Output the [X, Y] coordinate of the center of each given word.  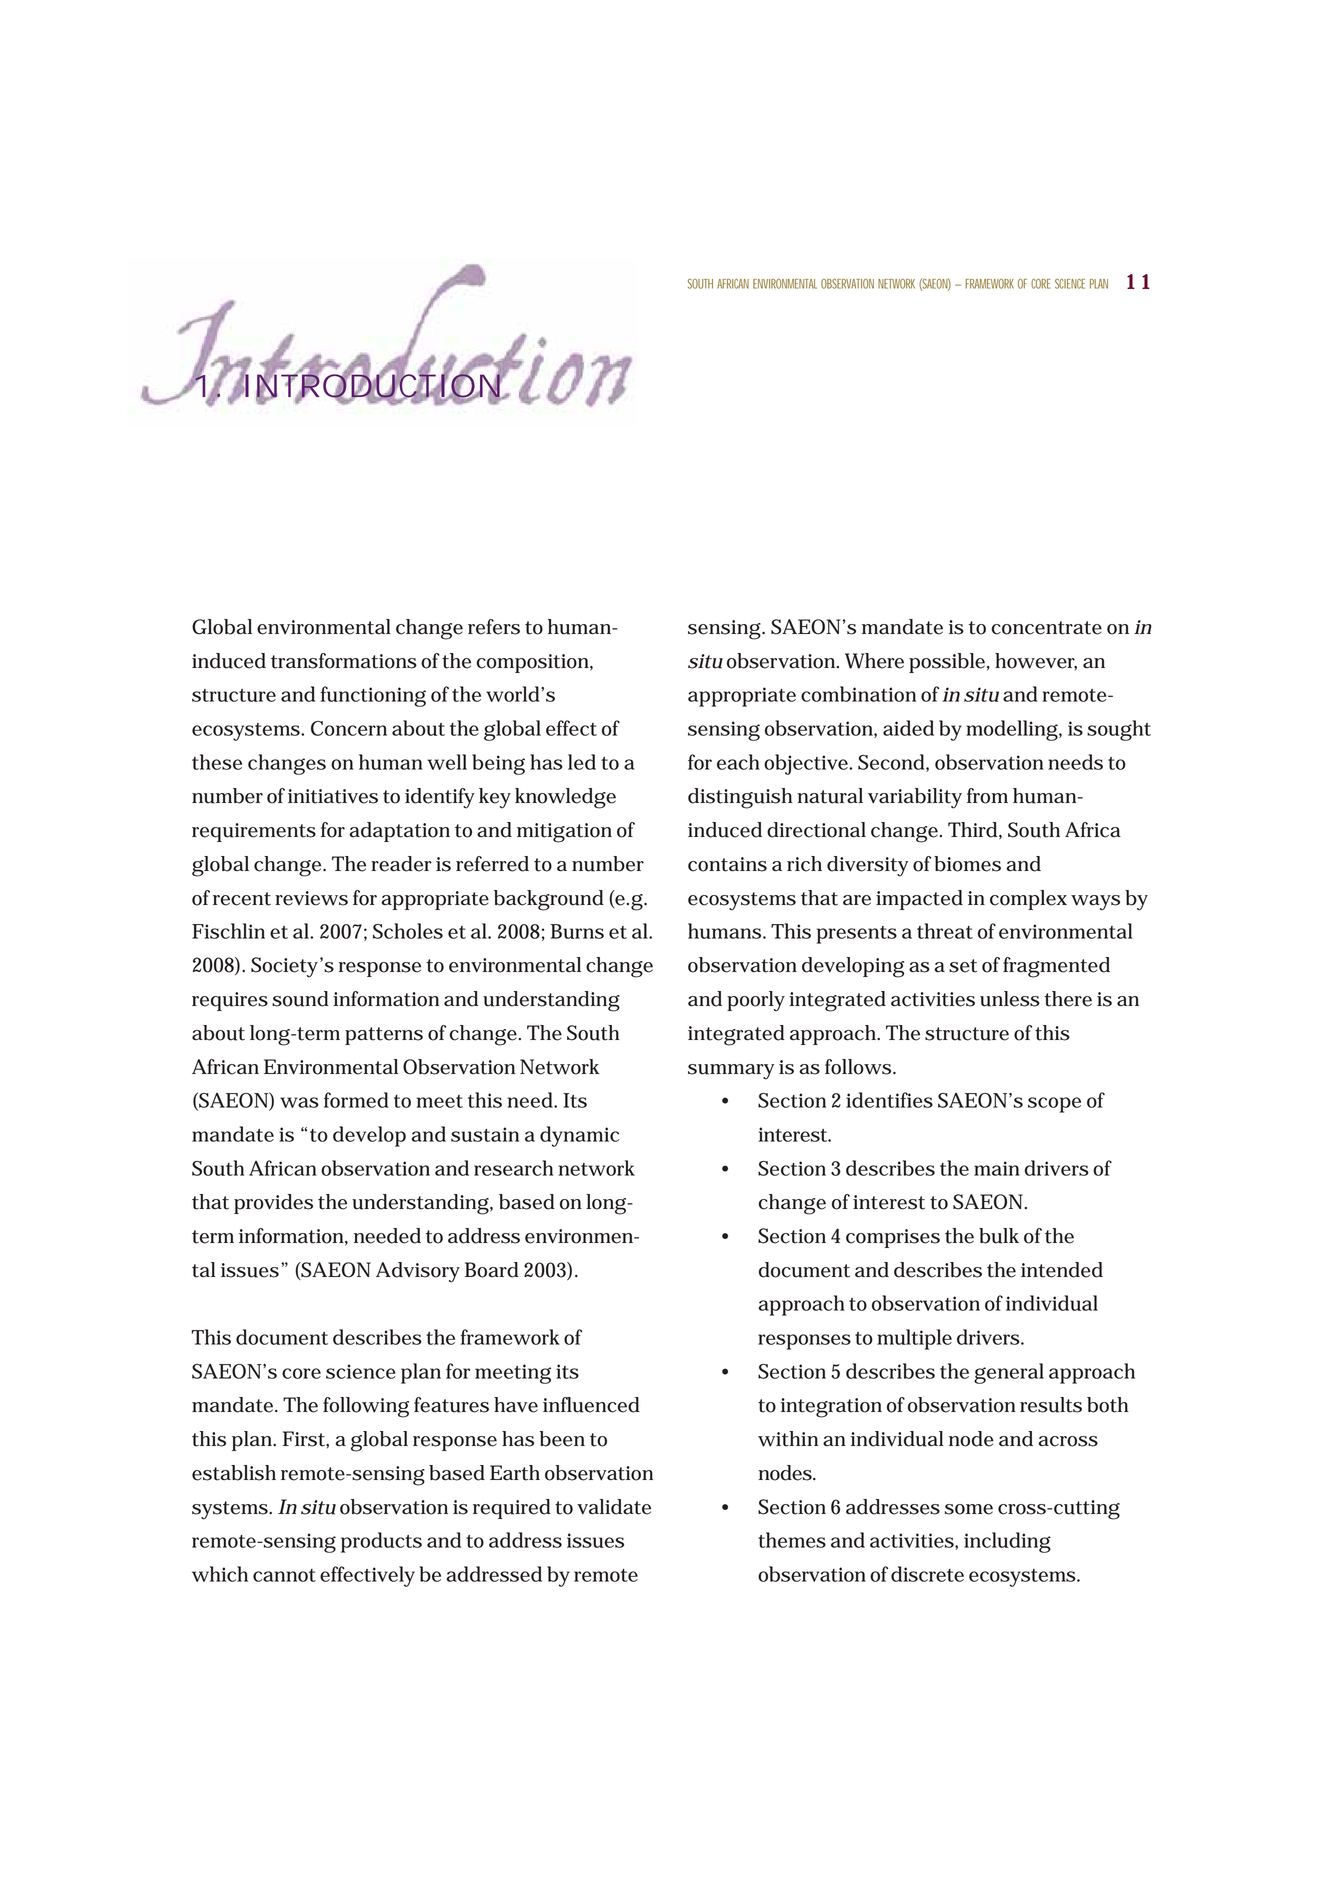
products [381, 1542]
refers [494, 627]
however [1036, 661]
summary [731, 1072]
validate [614, 1507]
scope [1054, 1105]
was [299, 1102]
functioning [373, 696]
